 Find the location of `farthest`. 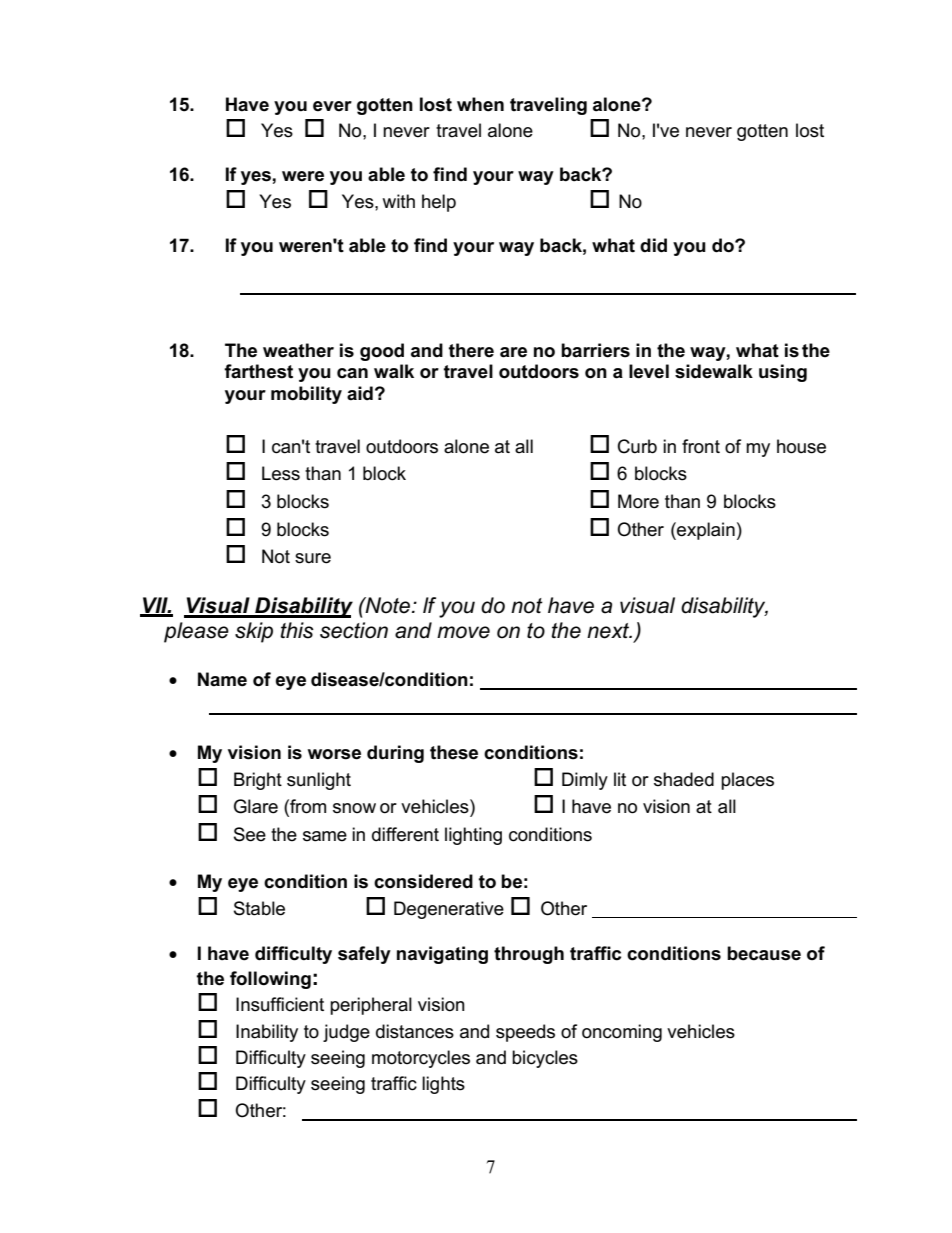

farthest is located at coordinates (258, 371).
